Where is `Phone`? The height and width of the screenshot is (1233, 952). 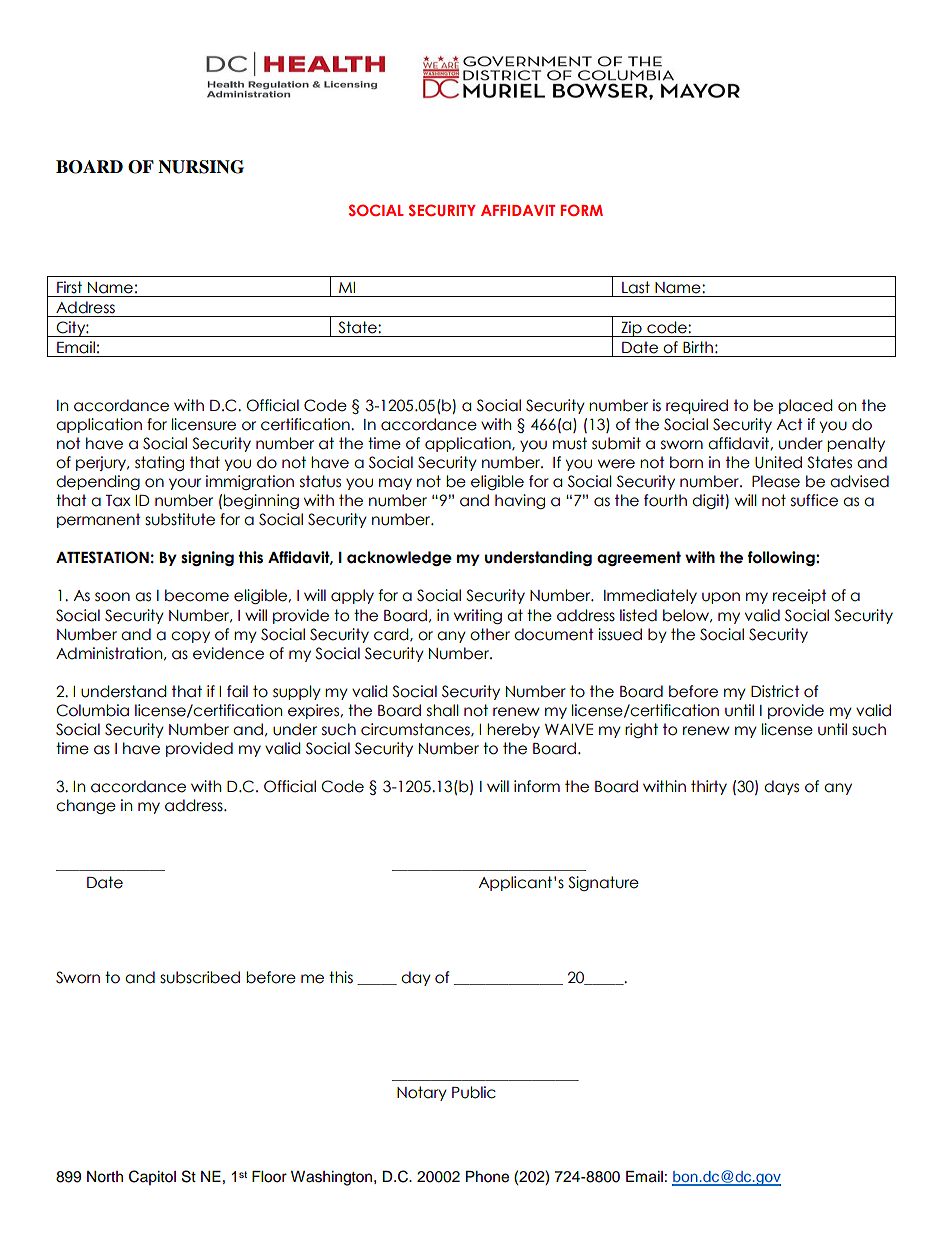
Phone is located at coordinates (487, 1177).
